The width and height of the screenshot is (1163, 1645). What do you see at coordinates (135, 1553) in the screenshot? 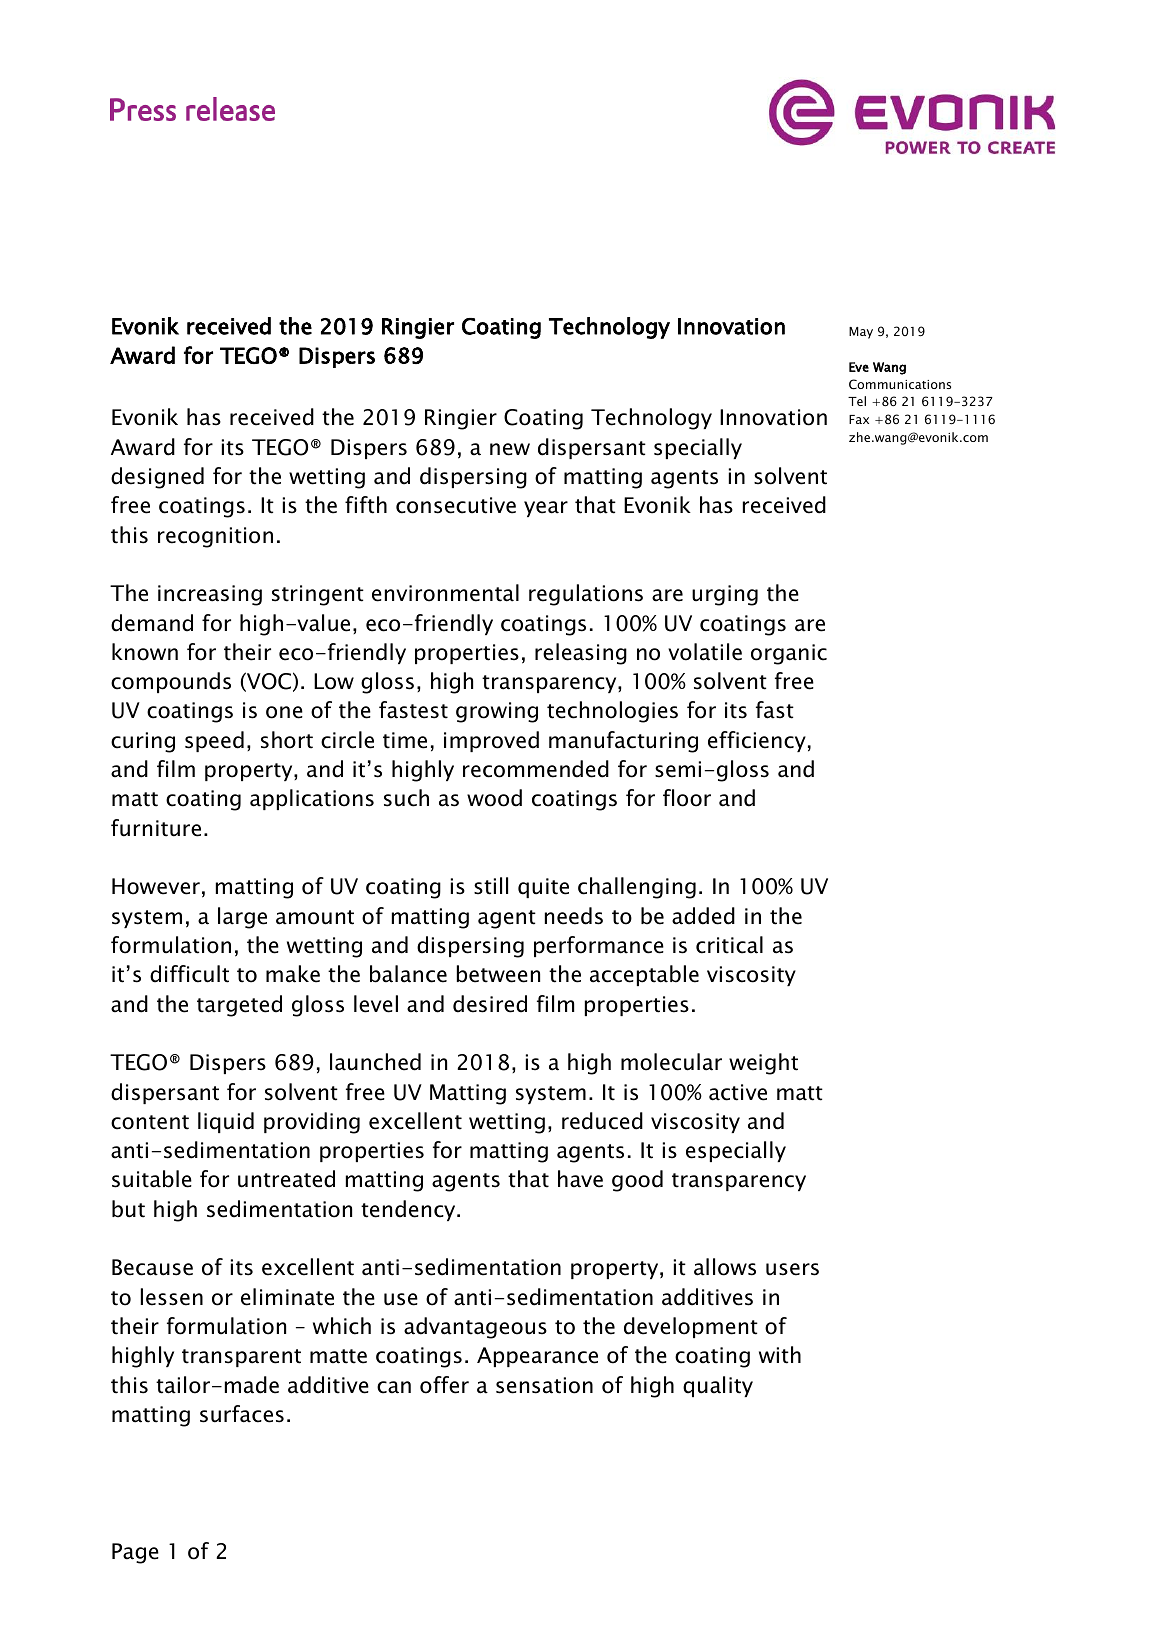
I see `Page` at bounding box center [135, 1553].
